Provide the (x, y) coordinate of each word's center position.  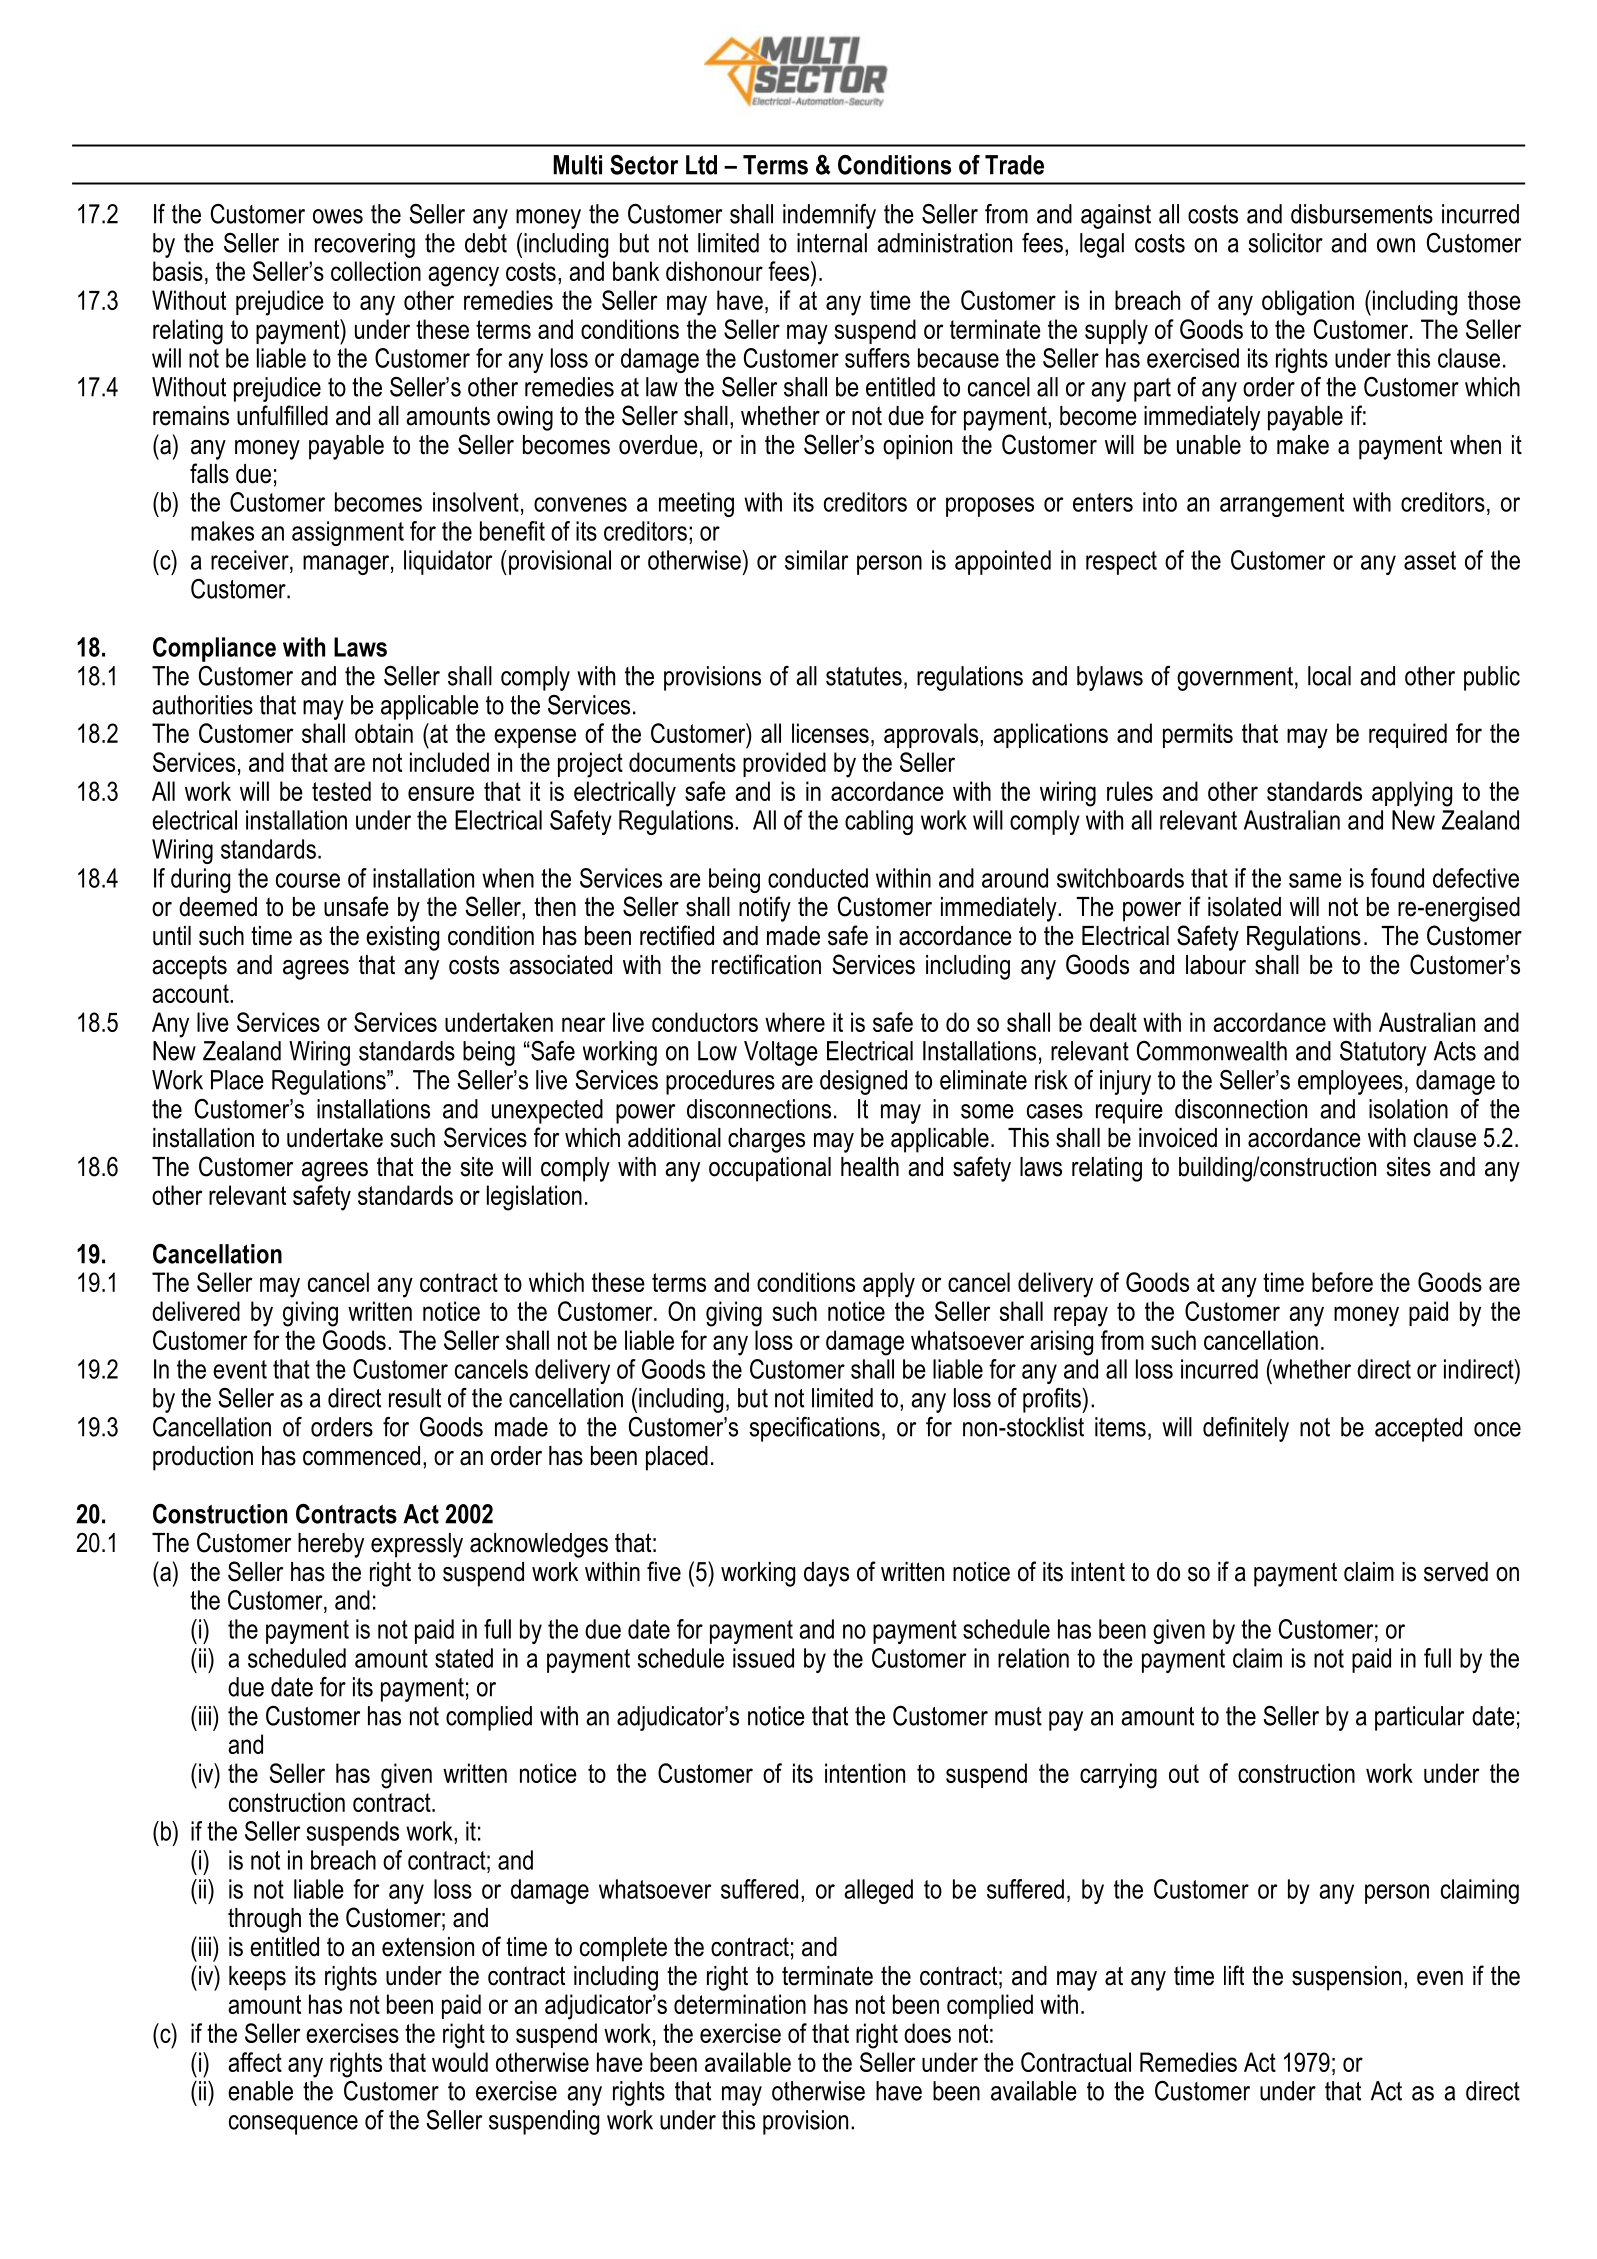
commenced (361, 1456)
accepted (1418, 1429)
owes (338, 216)
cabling (879, 822)
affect (255, 2062)
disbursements (1362, 214)
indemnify (829, 216)
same (1315, 880)
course (308, 880)
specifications (814, 1429)
